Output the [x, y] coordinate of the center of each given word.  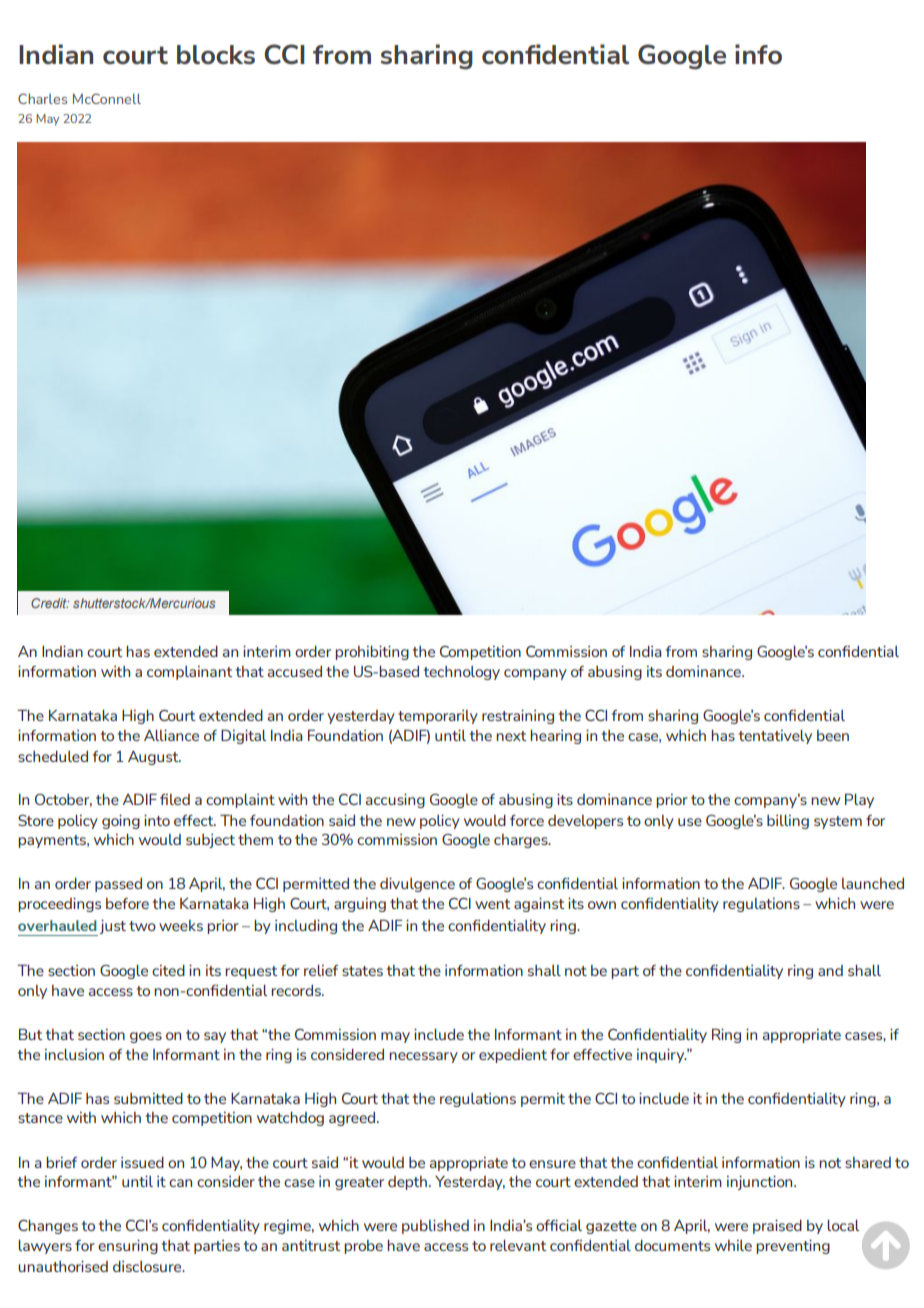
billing [788, 822]
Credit [50, 603]
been [833, 735]
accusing [395, 800]
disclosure [148, 1266]
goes [146, 1037]
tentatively [775, 737]
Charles [42, 98]
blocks [216, 54]
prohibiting [372, 652]
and [830, 970]
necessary [423, 1057]
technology [462, 673]
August [154, 758]
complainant [190, 673]
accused [295, 671]
